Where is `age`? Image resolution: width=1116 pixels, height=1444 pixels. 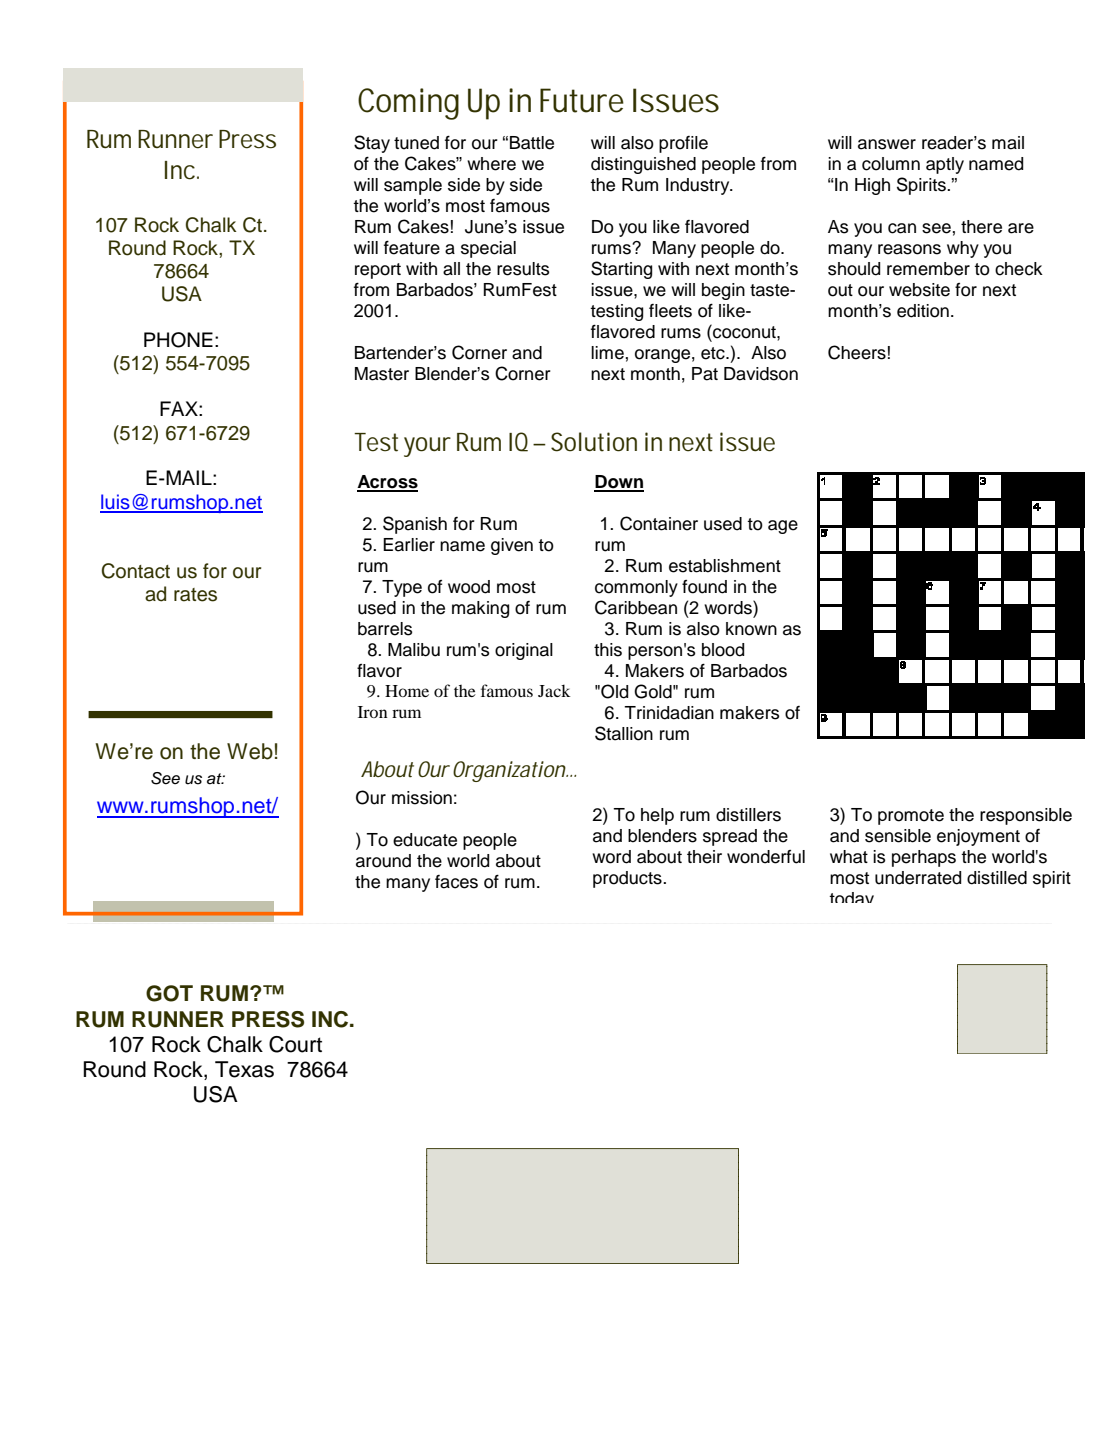 age is located at coordinates (783, 527).
